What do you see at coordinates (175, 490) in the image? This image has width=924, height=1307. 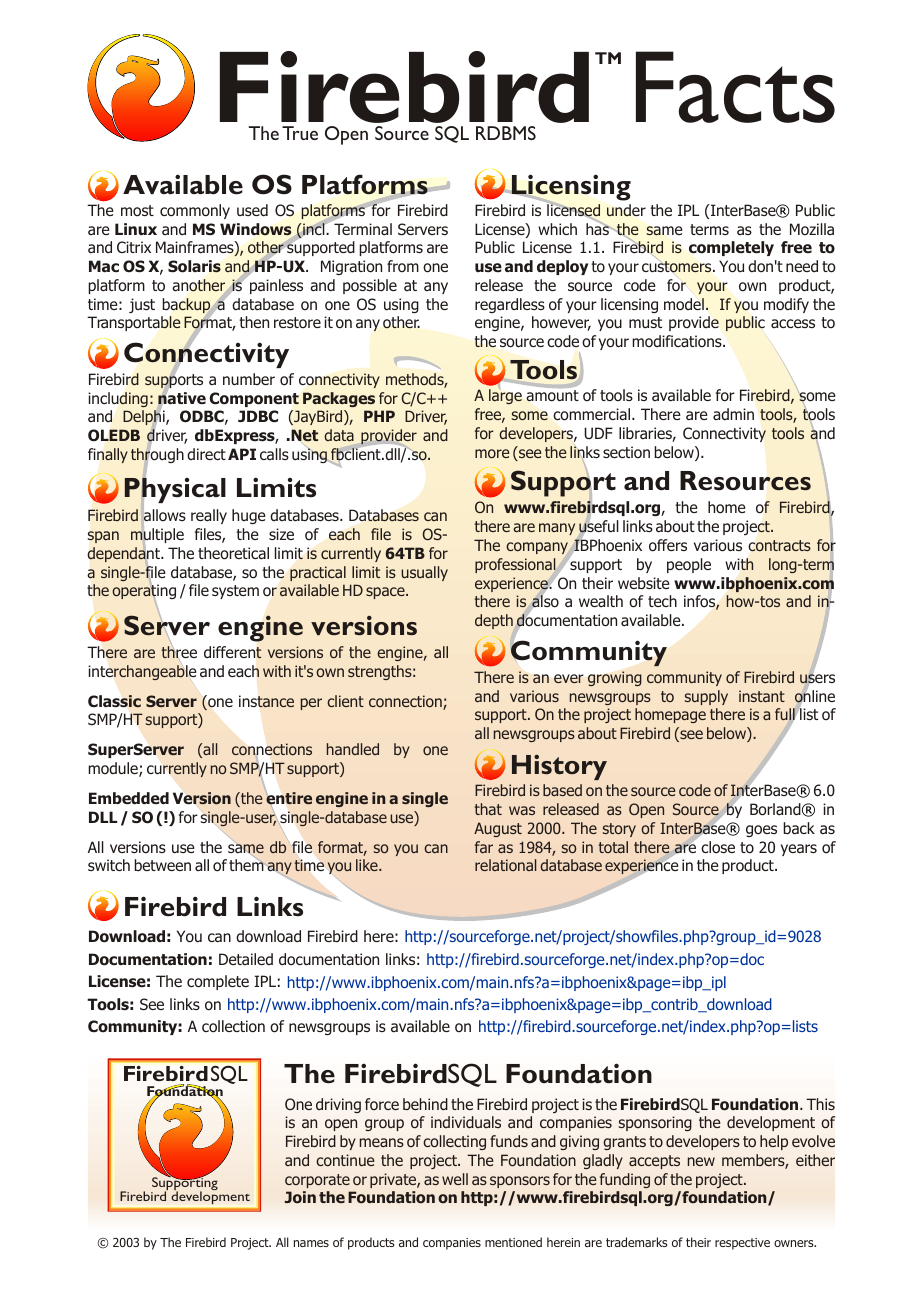 I see `Physical` at bounding box center [175, 490].
